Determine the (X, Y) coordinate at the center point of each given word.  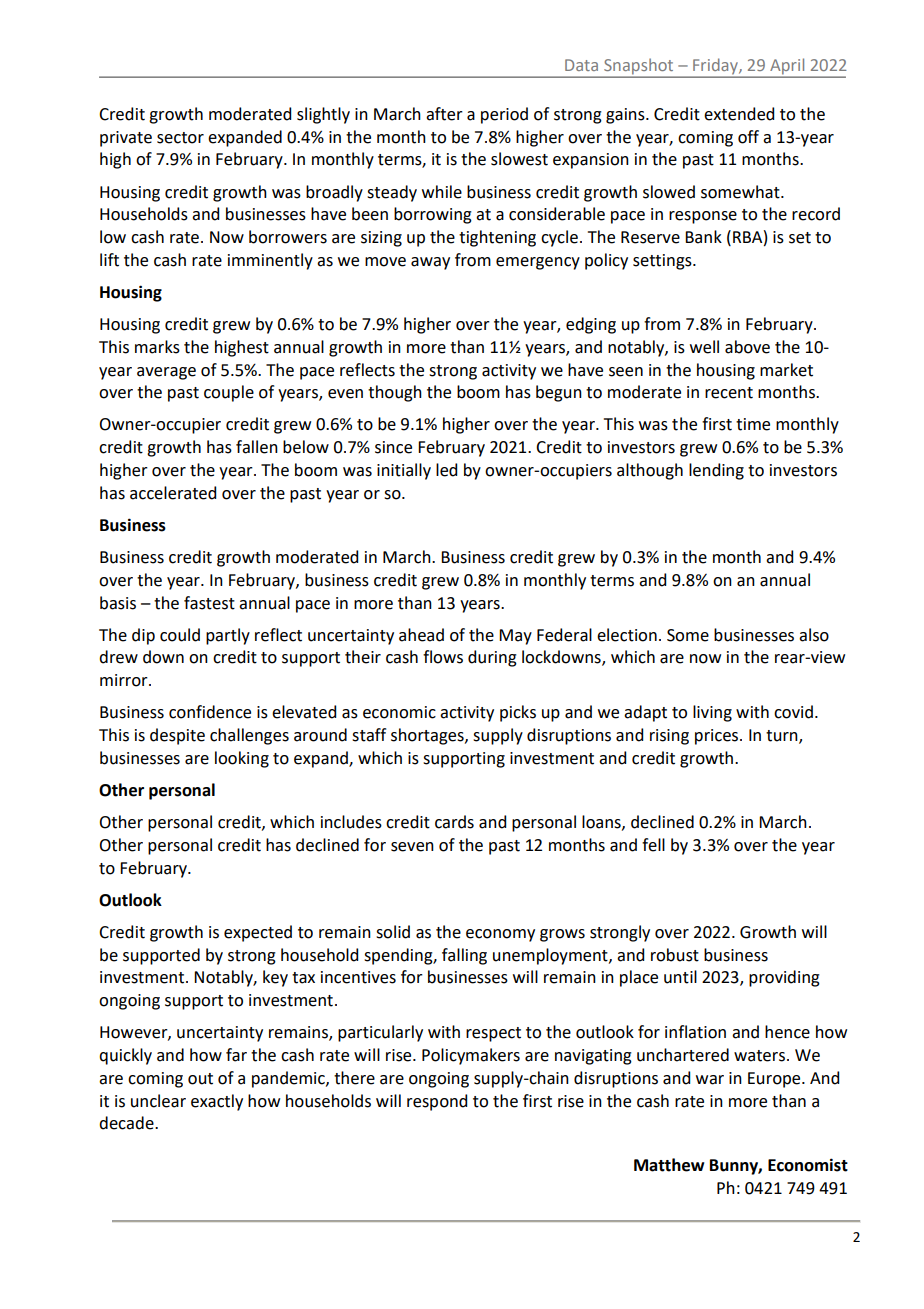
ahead (421, 635)
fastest (209, 603)
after (444, 114)
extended (739, 114)
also (814, 635)
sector (180, 138)
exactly (217, 1102)
